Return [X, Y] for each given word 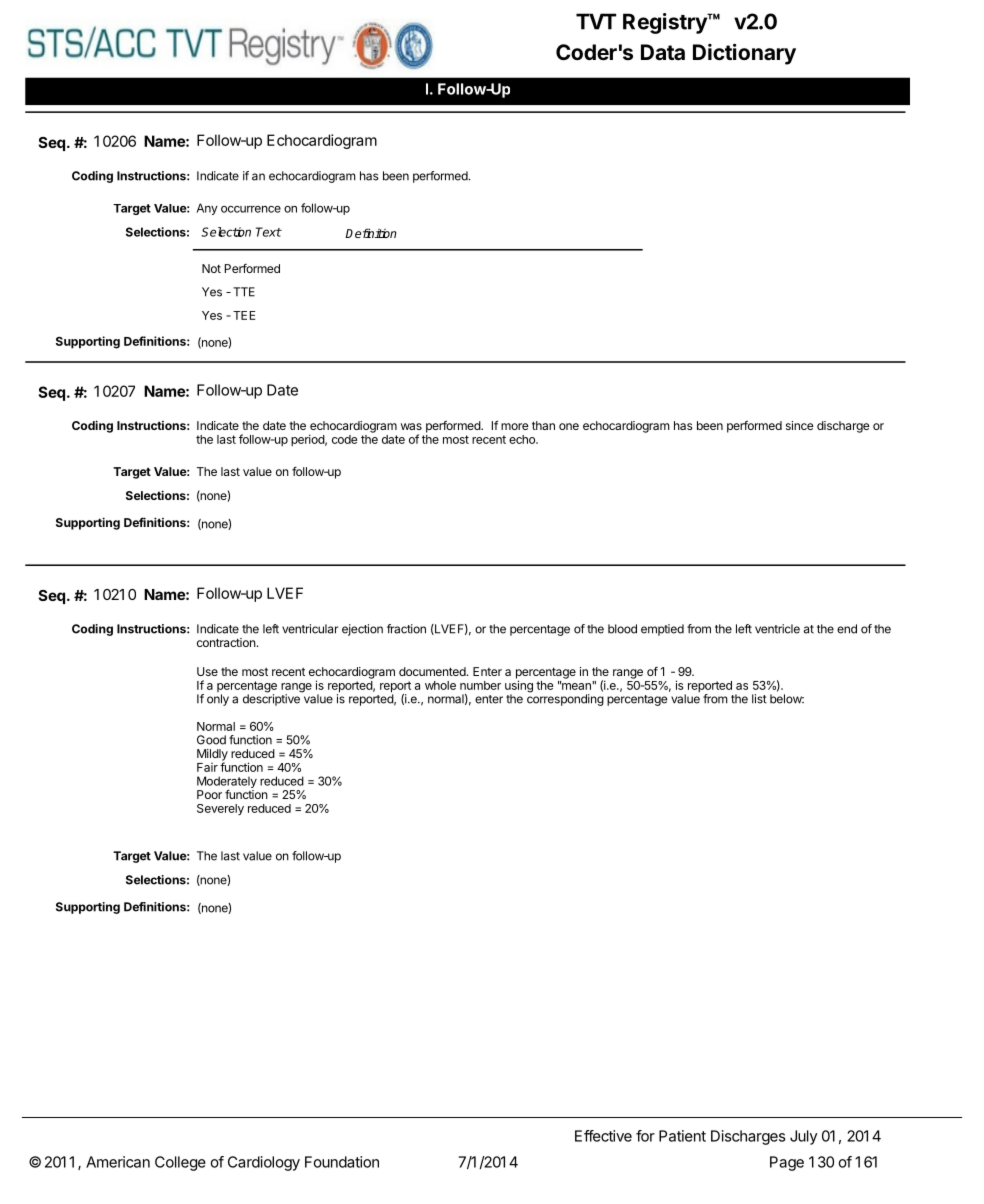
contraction [226, 642]
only [218, 700]
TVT [596, 21]
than [543, 425]
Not [211, 268]
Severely [220, 809]
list [759, 699]
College [180, 1163]
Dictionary [744, 54]
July [803, 1137]
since [800, 425]
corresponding [565, 699]
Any [207, 209]
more [515, 426]
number [480, 685]
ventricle [777, 629]
